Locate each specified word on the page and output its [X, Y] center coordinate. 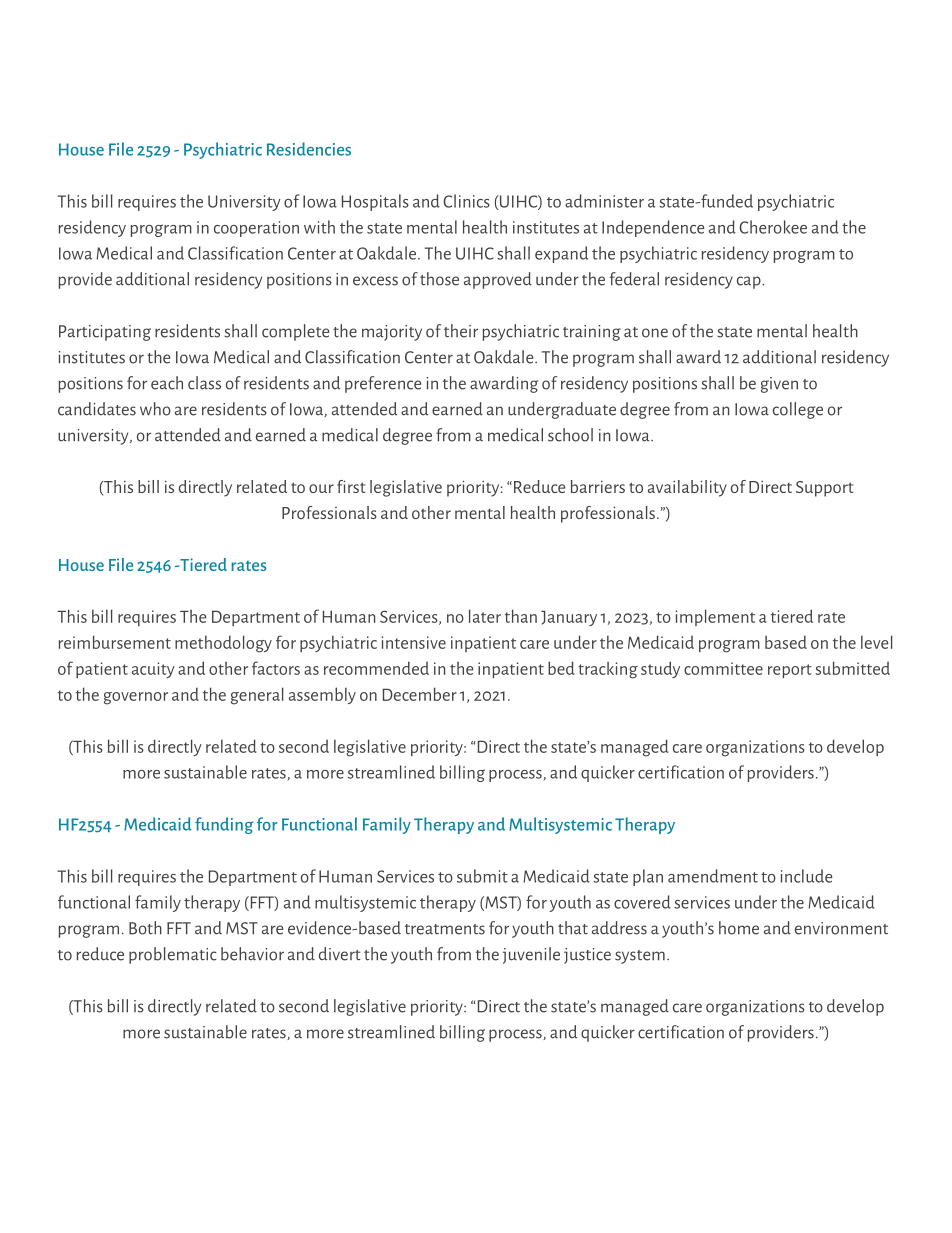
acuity [153, 670]
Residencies [309, 149]
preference [383, 384]
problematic [173, 955]
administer [604, 201]
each [167, 383]
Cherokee [773, 227]
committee [723, 668]
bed [561, 668]
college [798, 410]
